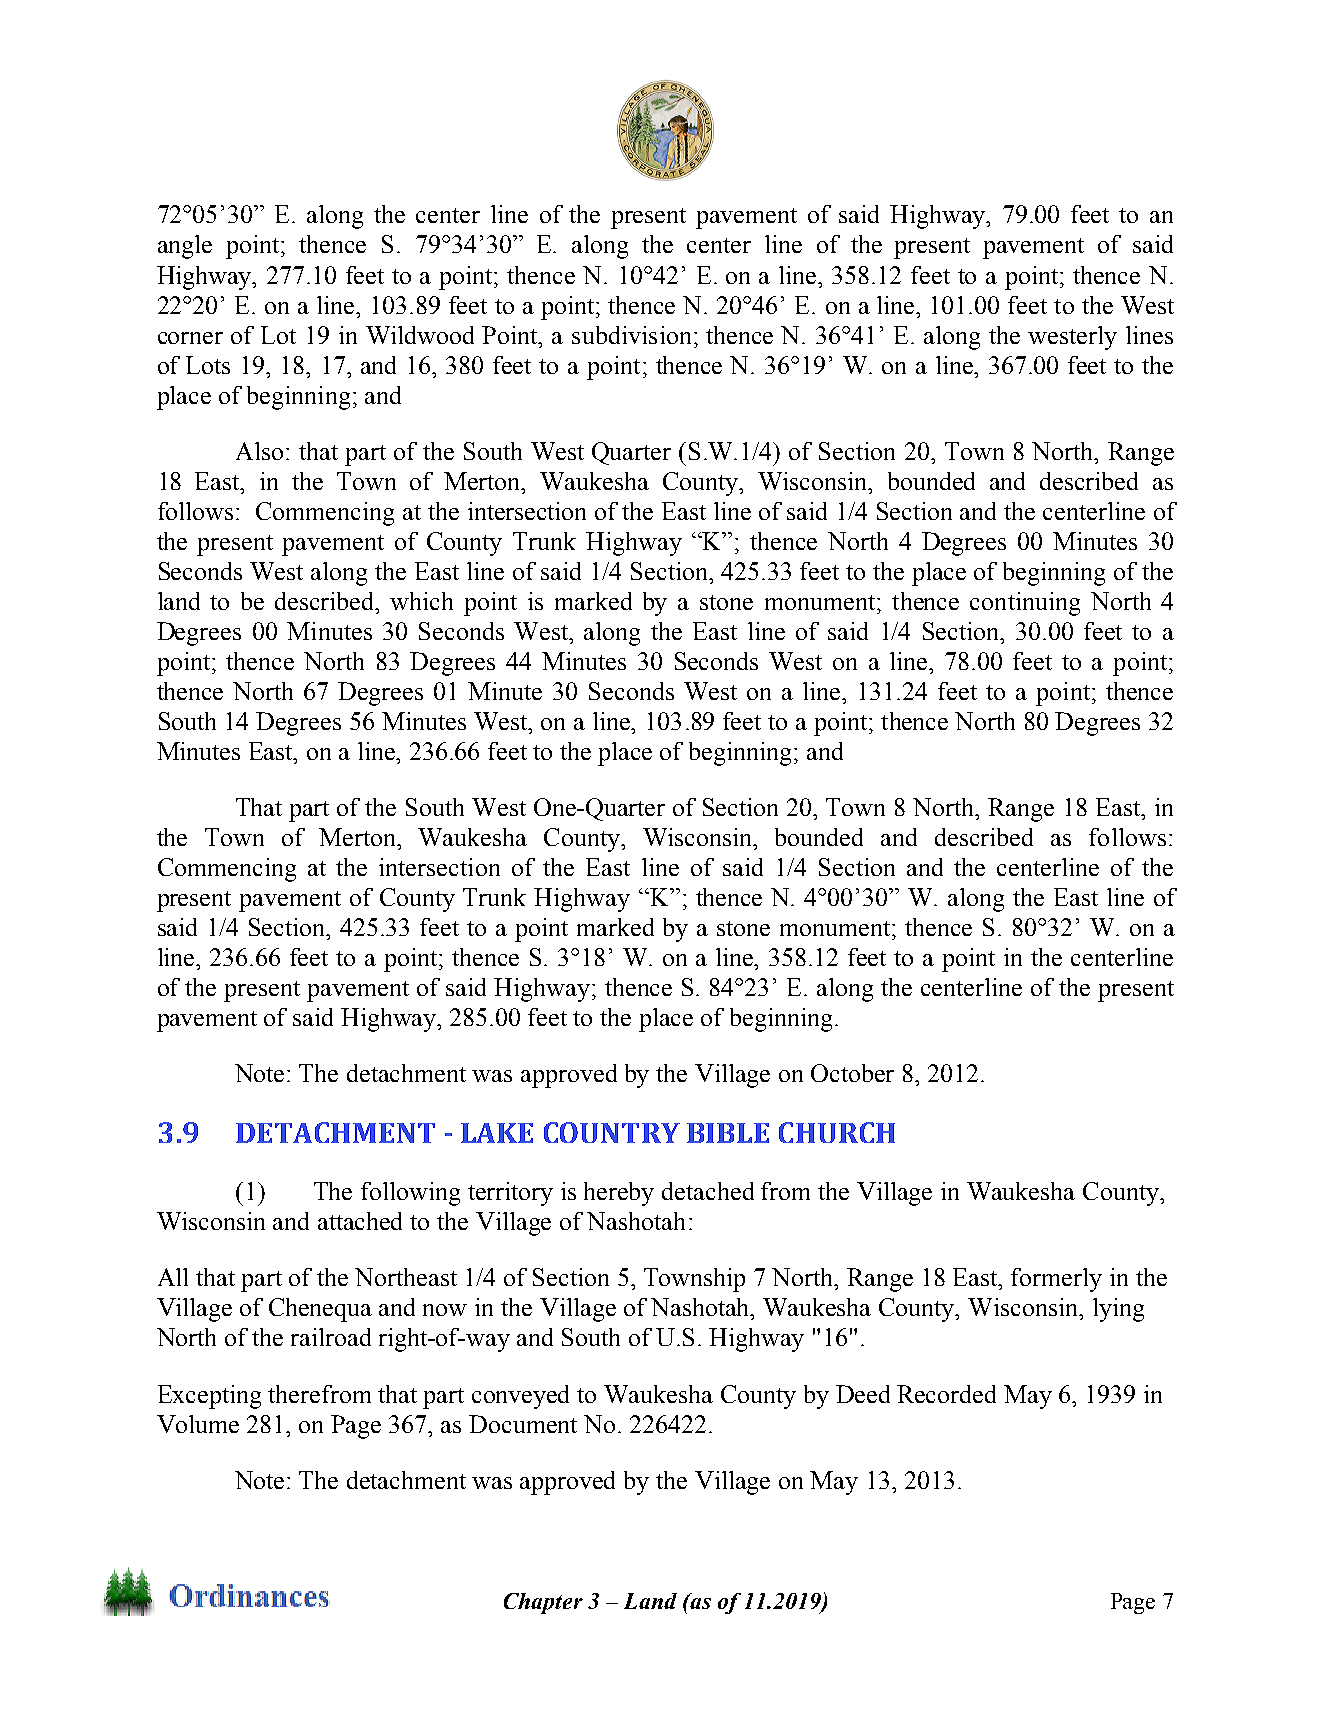  Describe the element at coordinates (259, 451) in the screenshot. I see `Also` at that location.
